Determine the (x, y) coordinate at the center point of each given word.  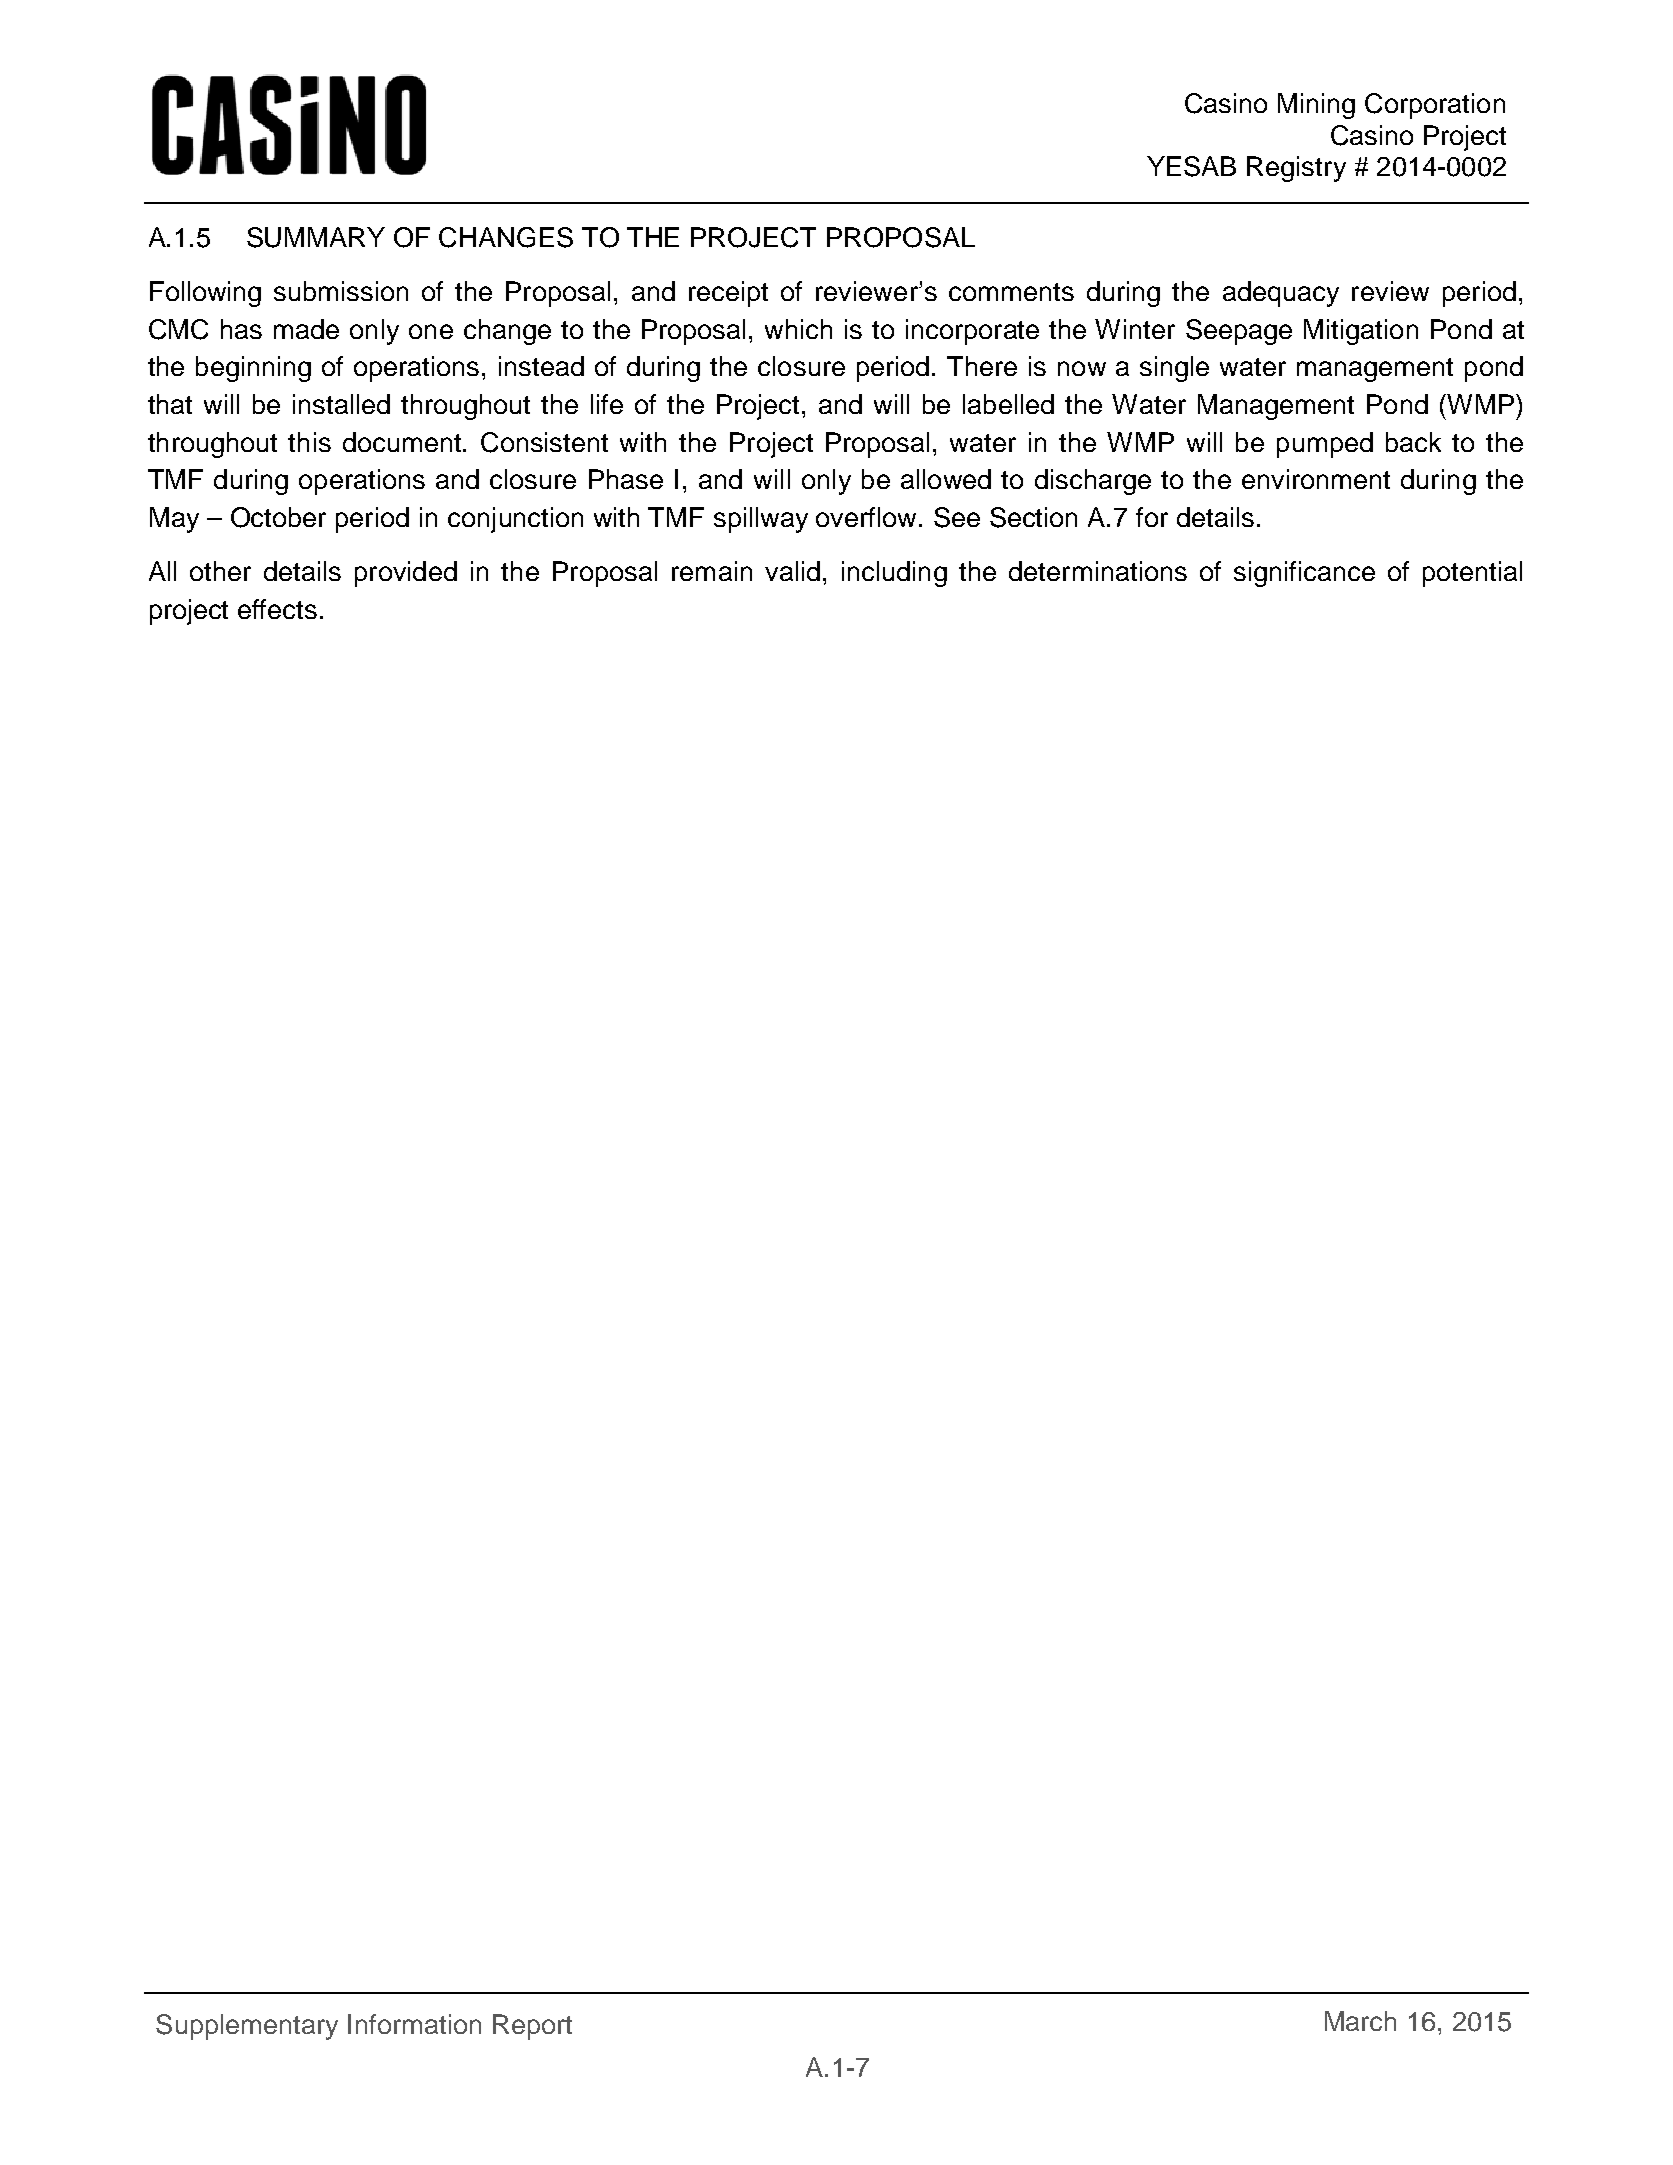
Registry (1296, 169)
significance (1304, 574)
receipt (728, 294)
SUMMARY (316, 237)
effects (277, 609)
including (894, 574)
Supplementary (247, 2027)
